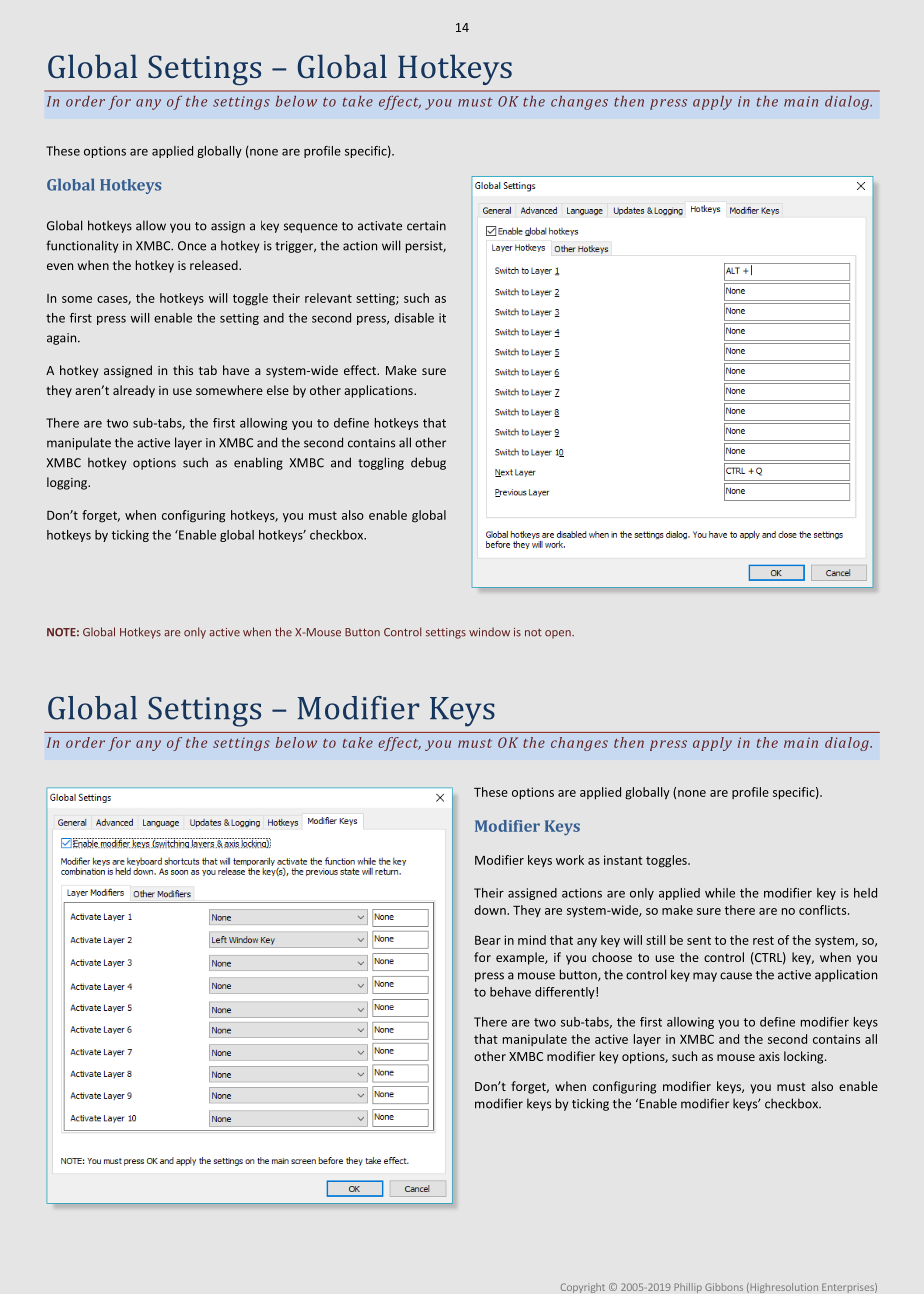  Describe the element at coordinates (489, 632) in the document. I see `window` at that location.
